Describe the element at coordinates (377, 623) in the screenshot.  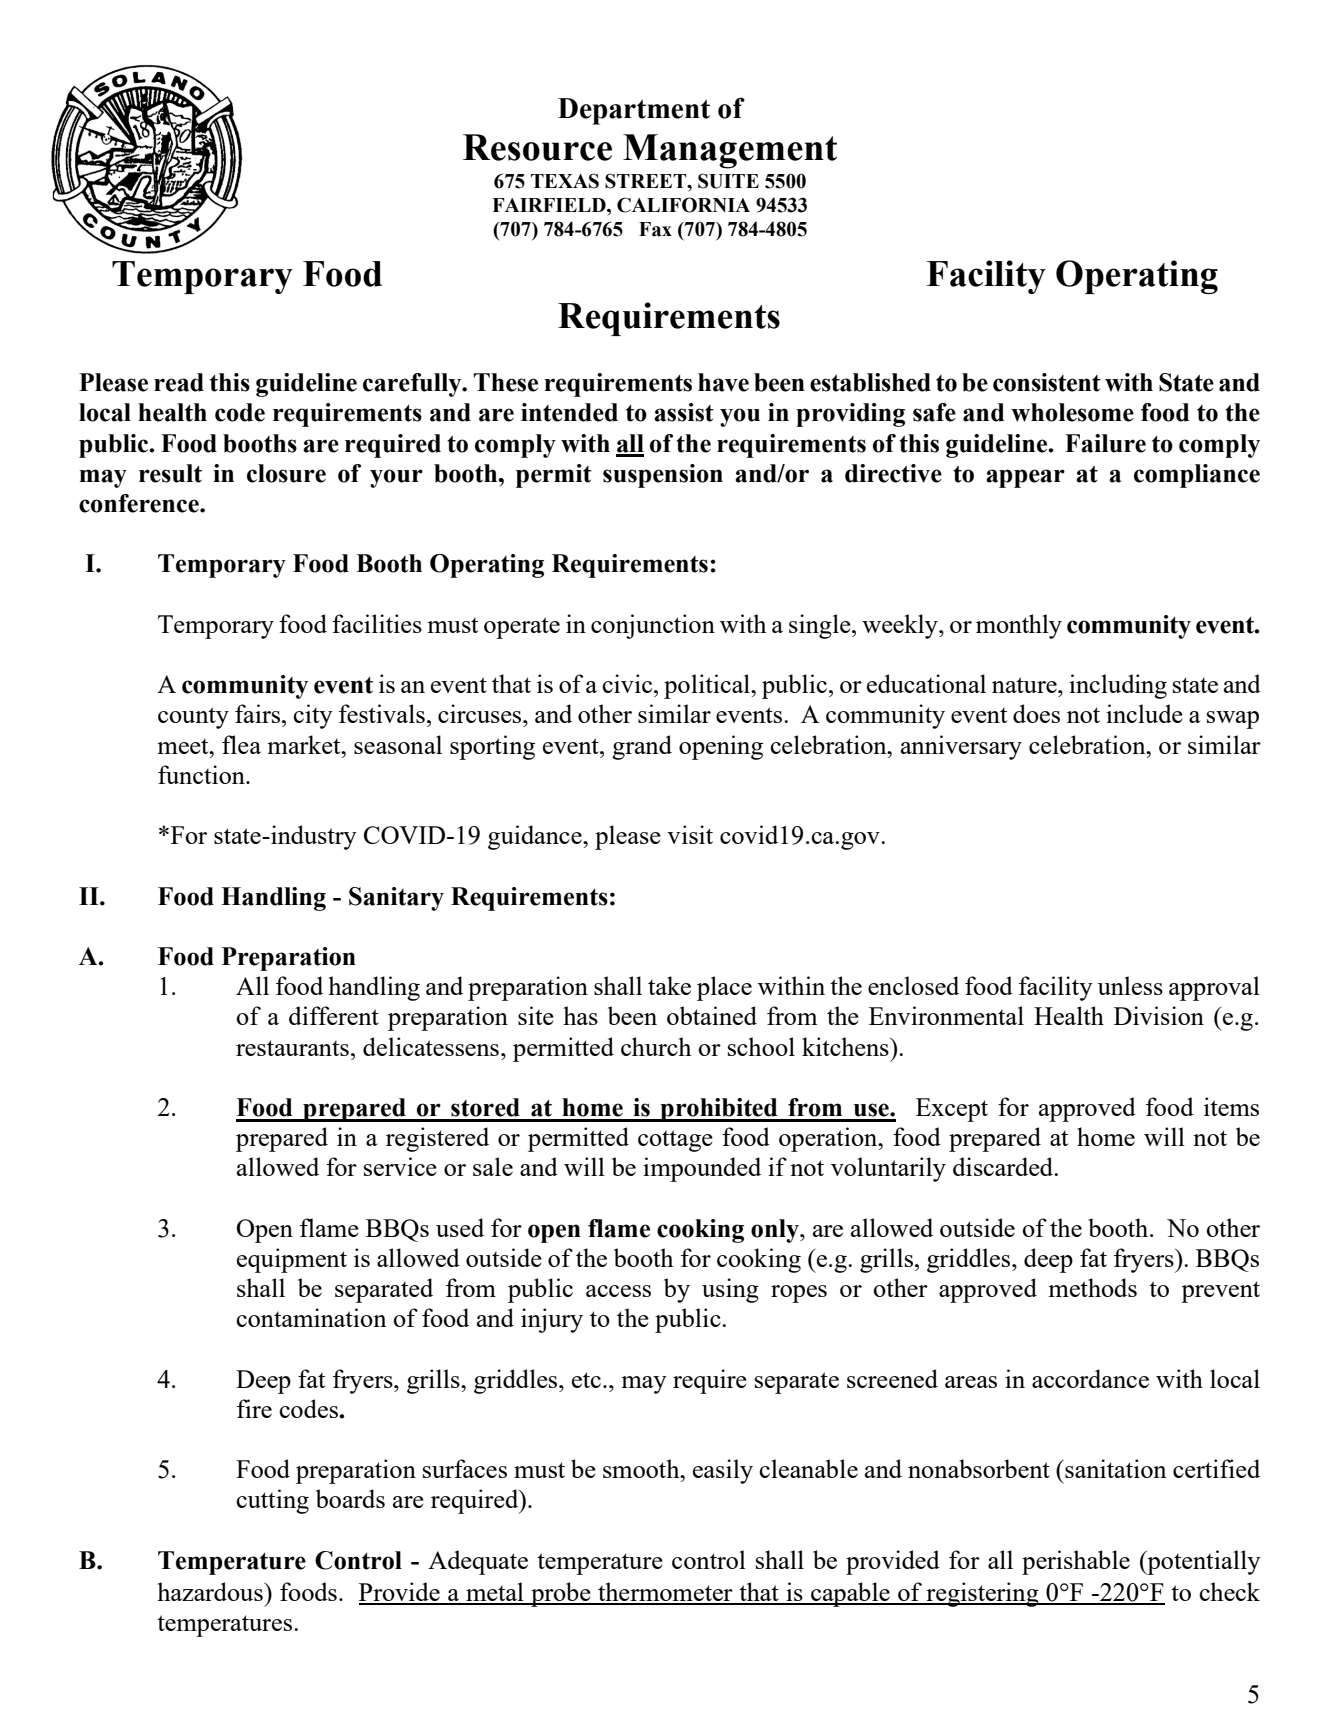
I see `facilities` at that location.
